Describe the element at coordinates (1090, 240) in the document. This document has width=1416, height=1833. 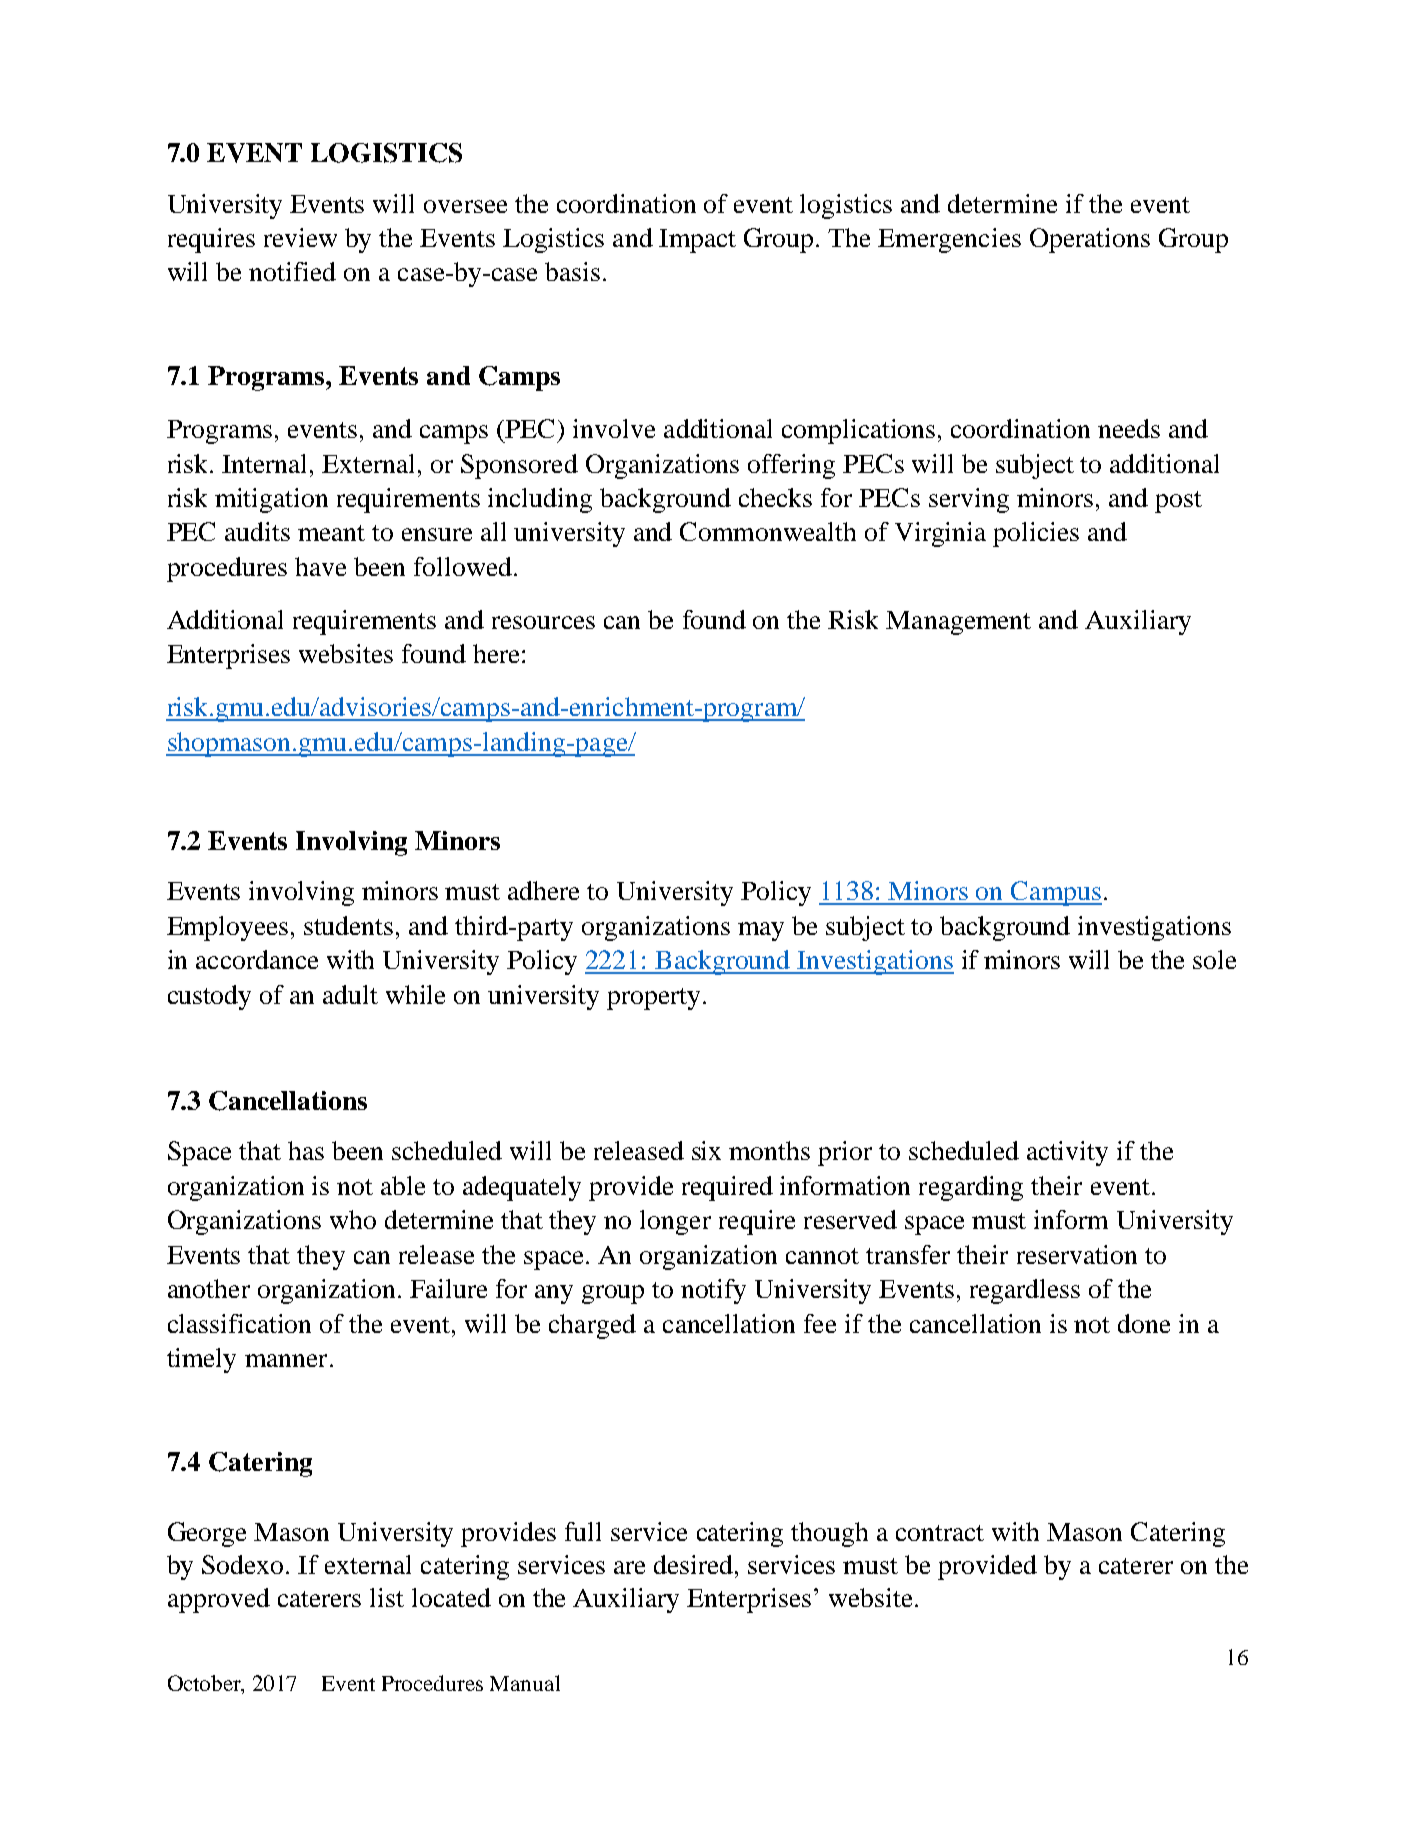
I see `Operations` at that location.
